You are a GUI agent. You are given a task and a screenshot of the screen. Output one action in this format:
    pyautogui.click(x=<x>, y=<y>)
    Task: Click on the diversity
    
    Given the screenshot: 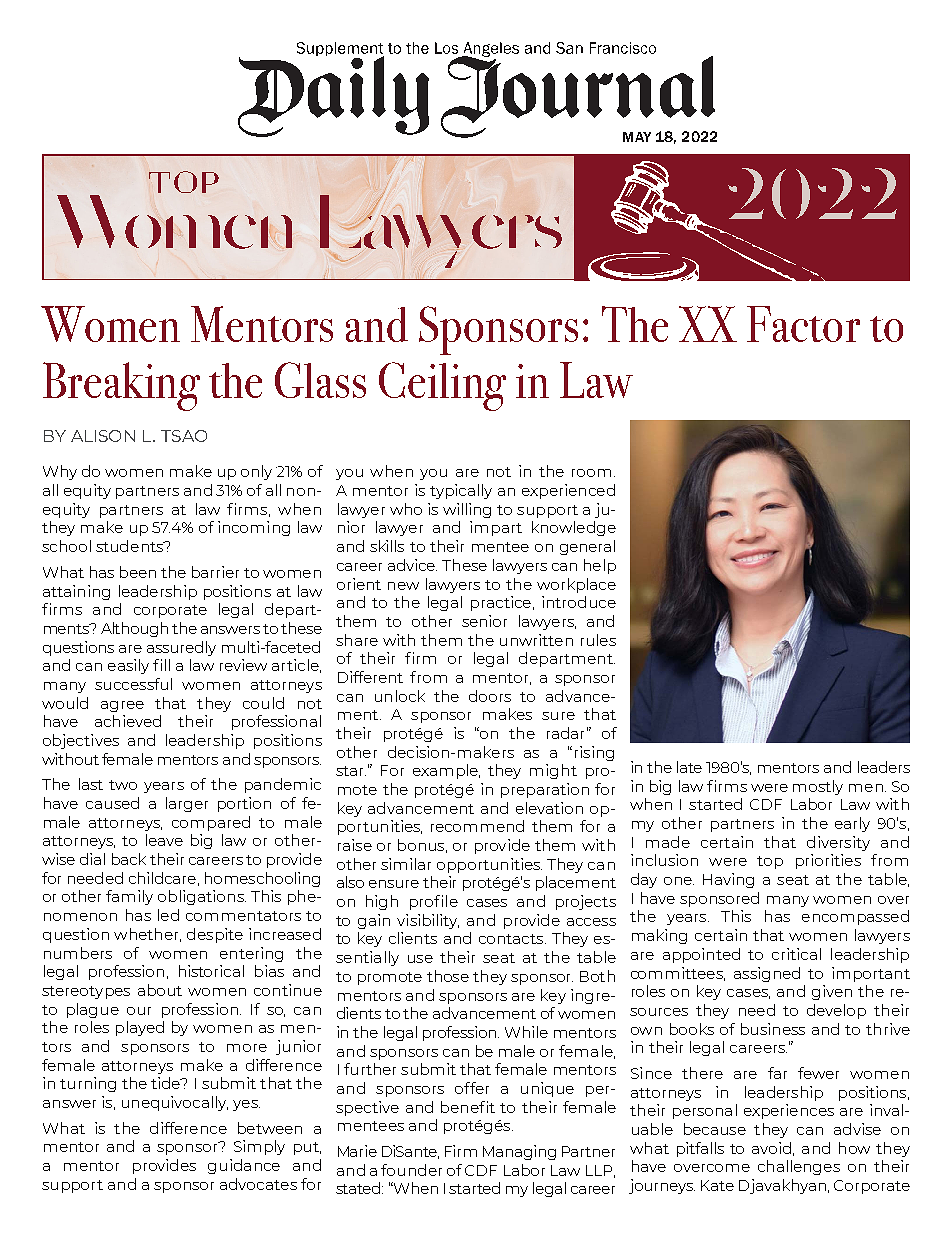 What is the action you would take?
    pyautogui.click(x=838, y=843)
